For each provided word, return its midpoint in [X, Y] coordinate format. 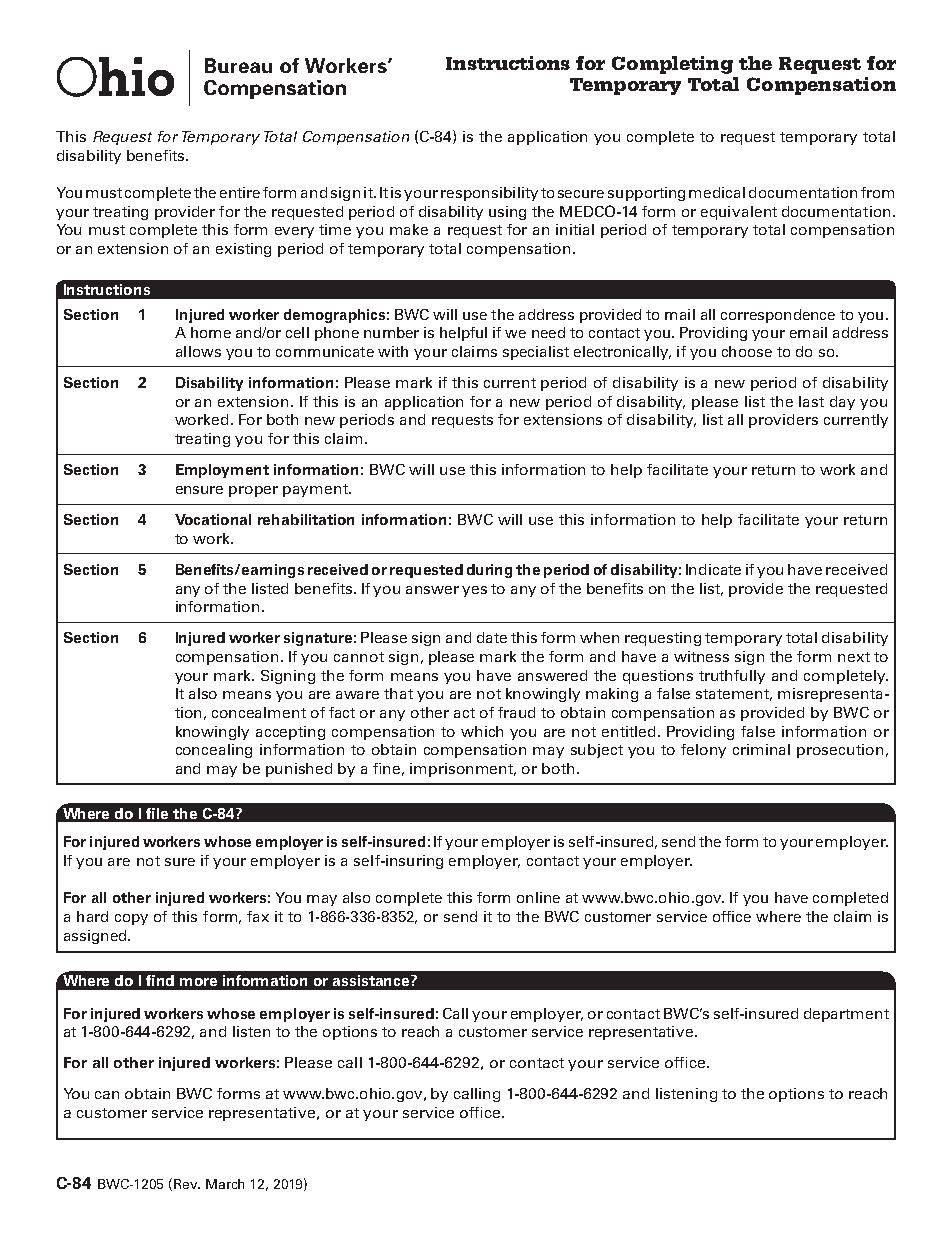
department [846, 1015]
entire [240, 192]
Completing [672, 65]
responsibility [489, 194]
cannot [359, 657]
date [492, 637]
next [854, 657]
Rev [187, 1184]
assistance [372, 980]
